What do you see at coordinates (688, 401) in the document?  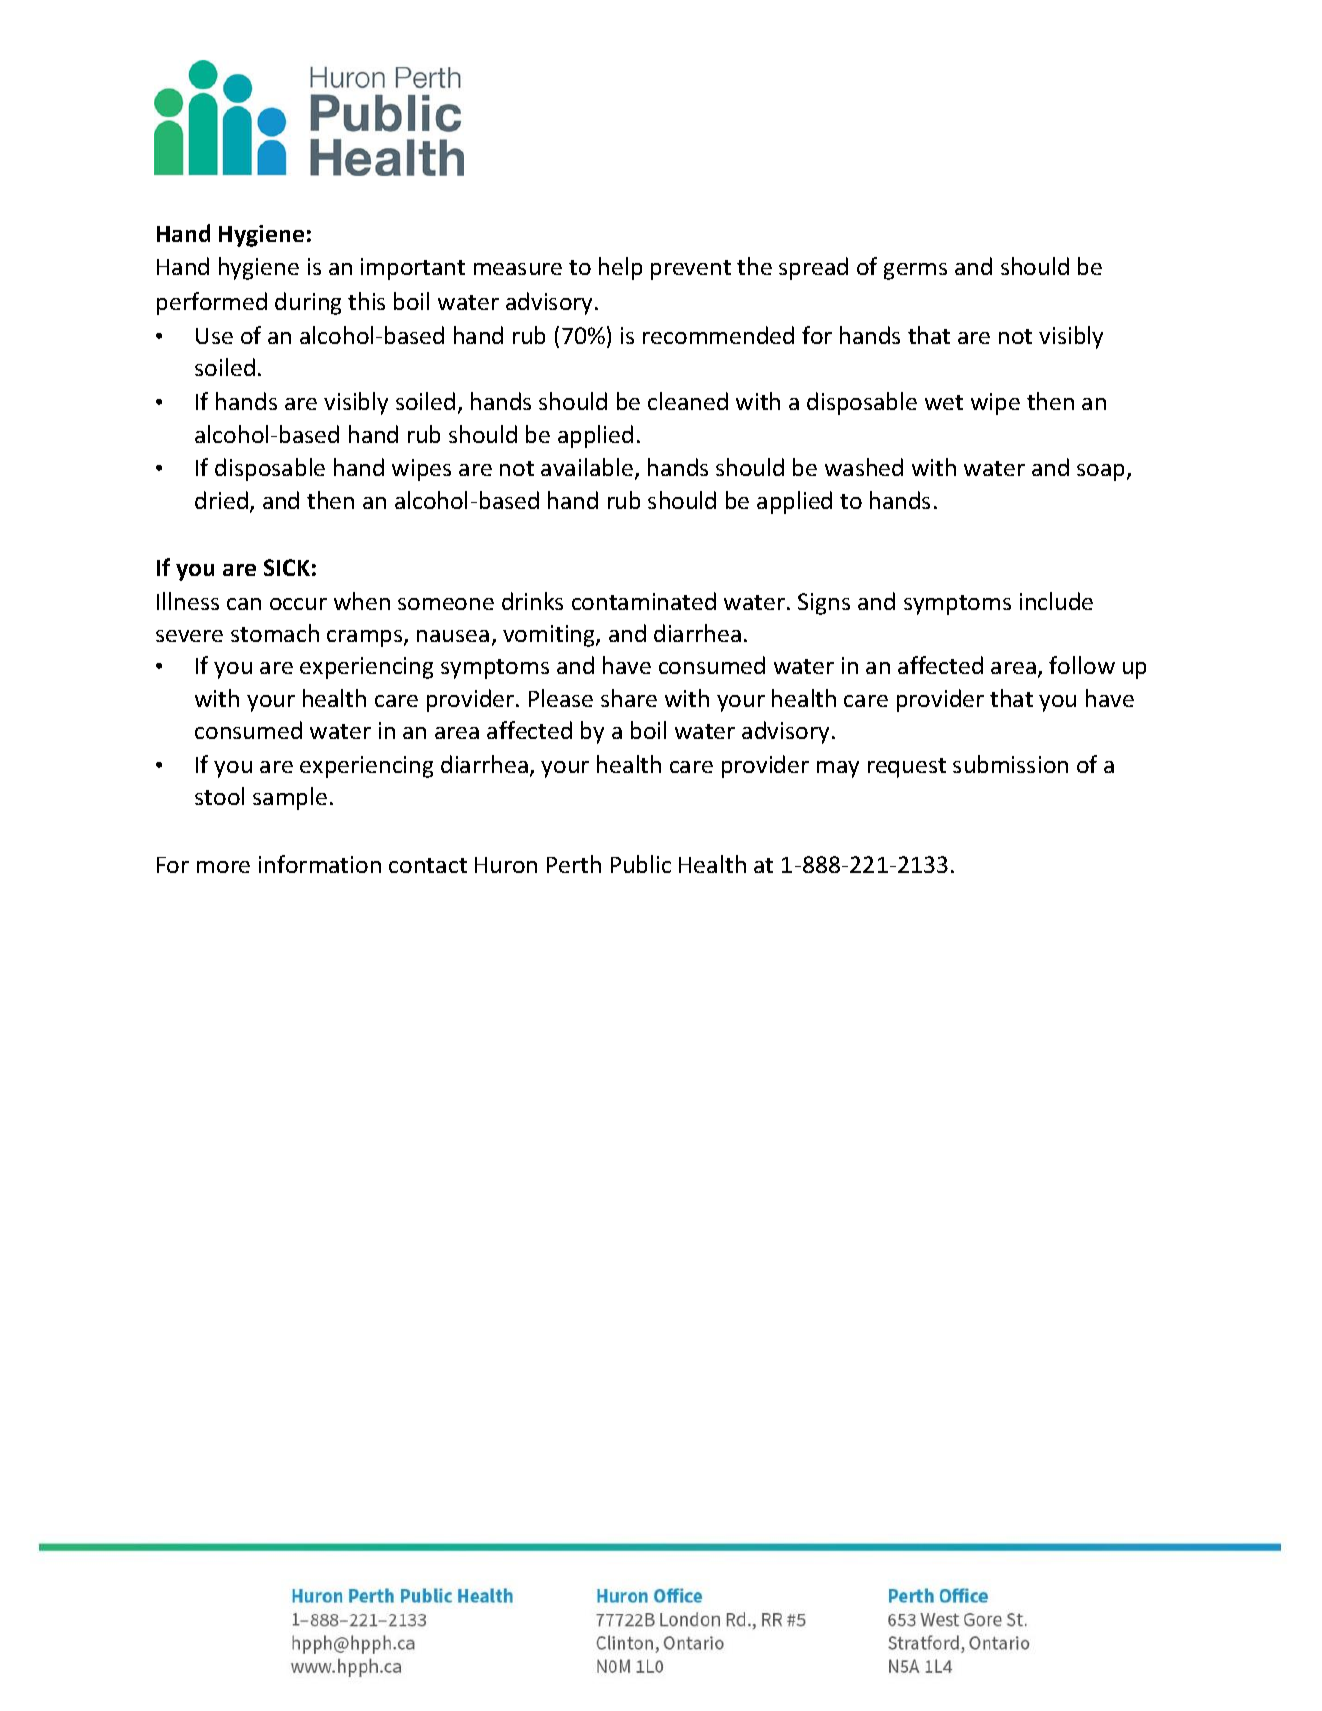 I see `cleaned` at bounding box center [688, 401].
